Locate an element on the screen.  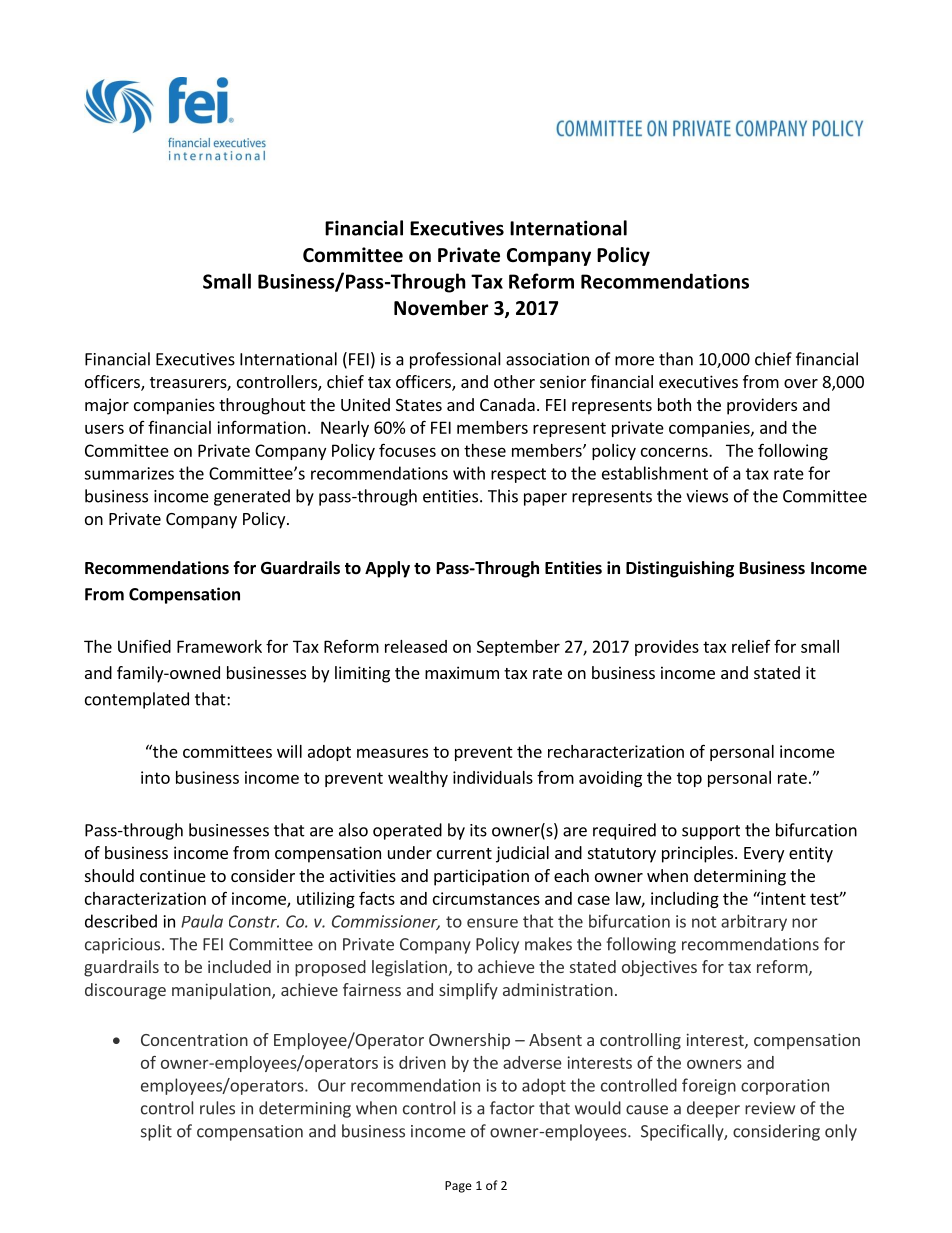
Every is located at coordinates (764, 855).
